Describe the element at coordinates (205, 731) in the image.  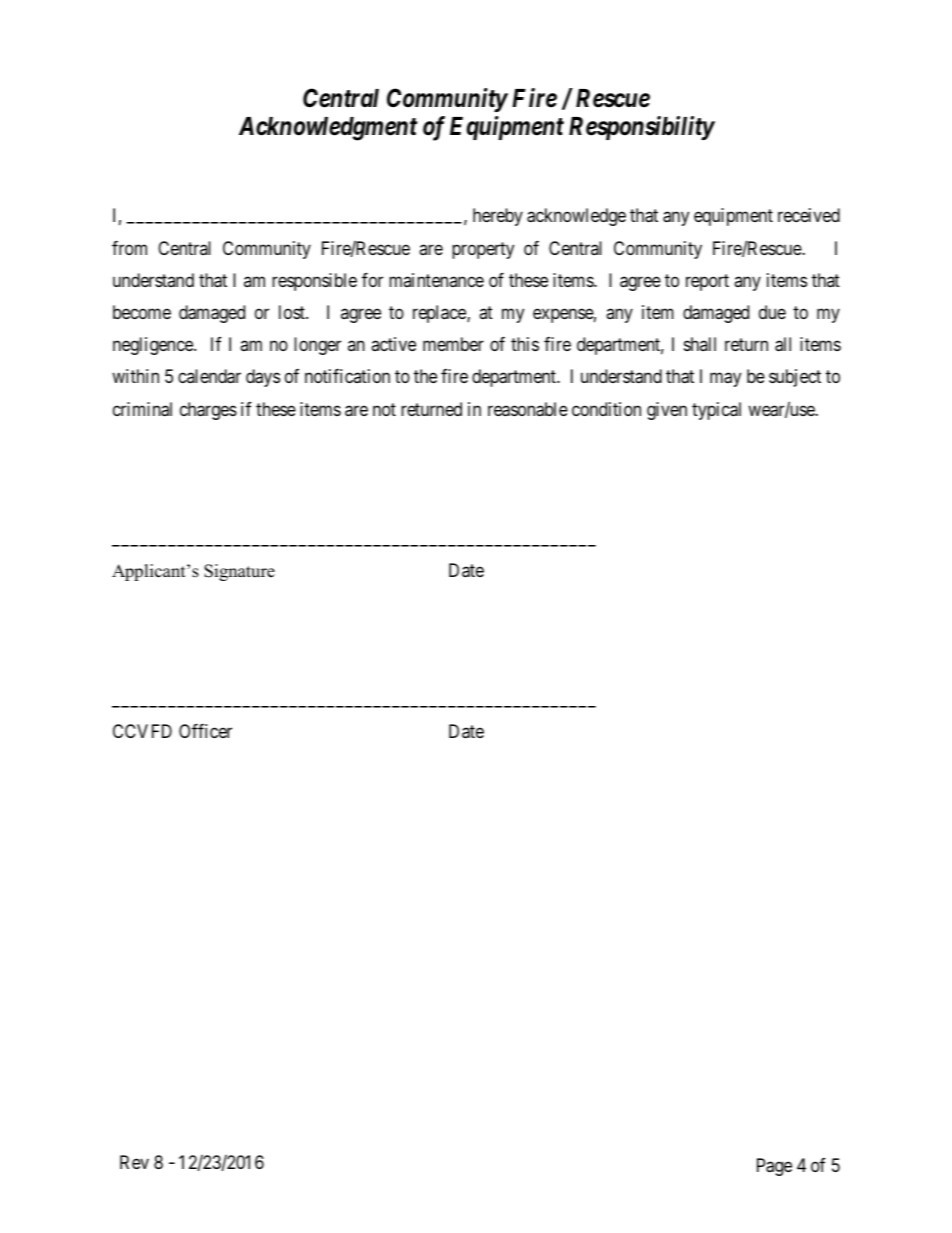
I see `Officer` at that location.
